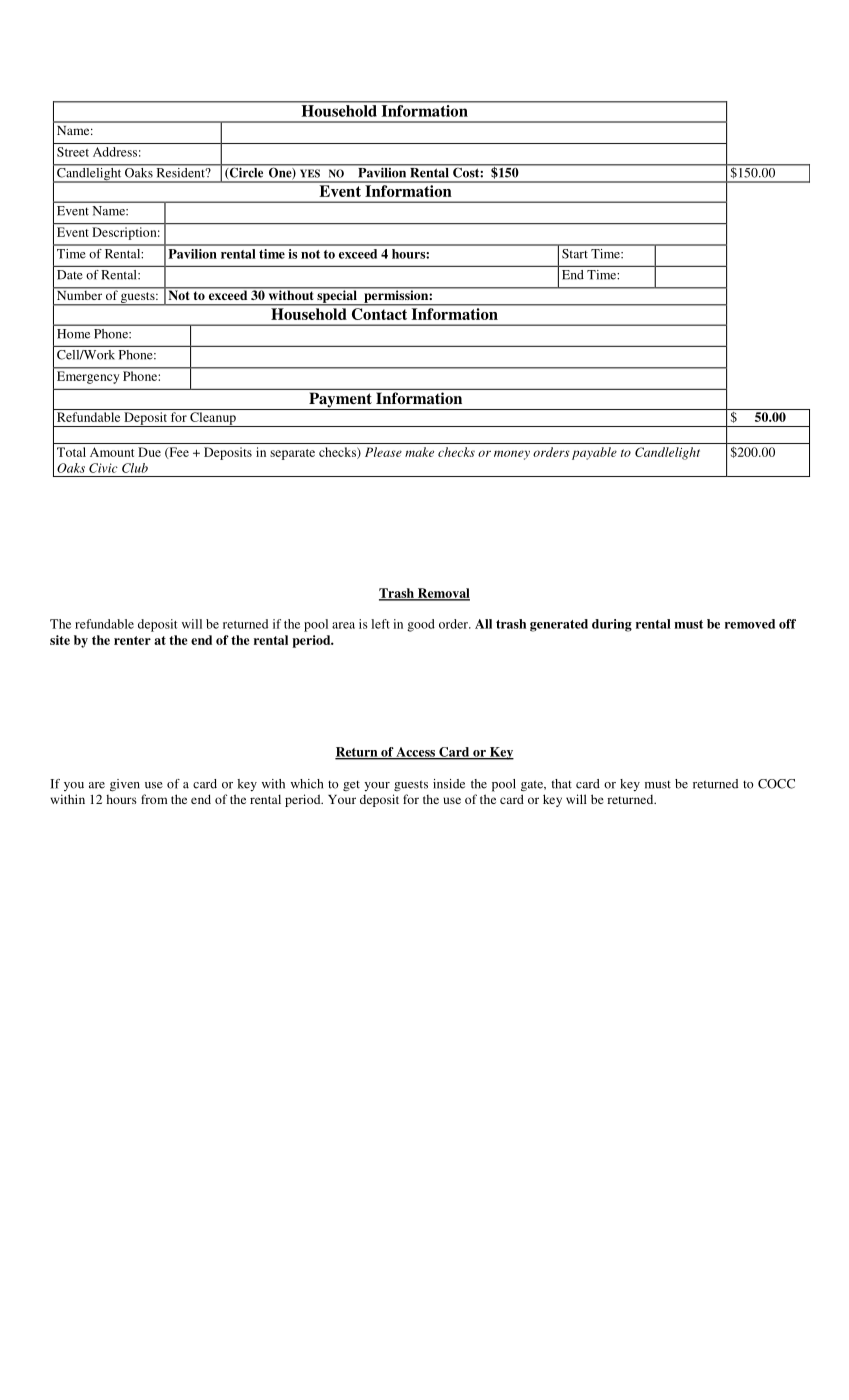  I want to click on Street, so click(73, 152).
